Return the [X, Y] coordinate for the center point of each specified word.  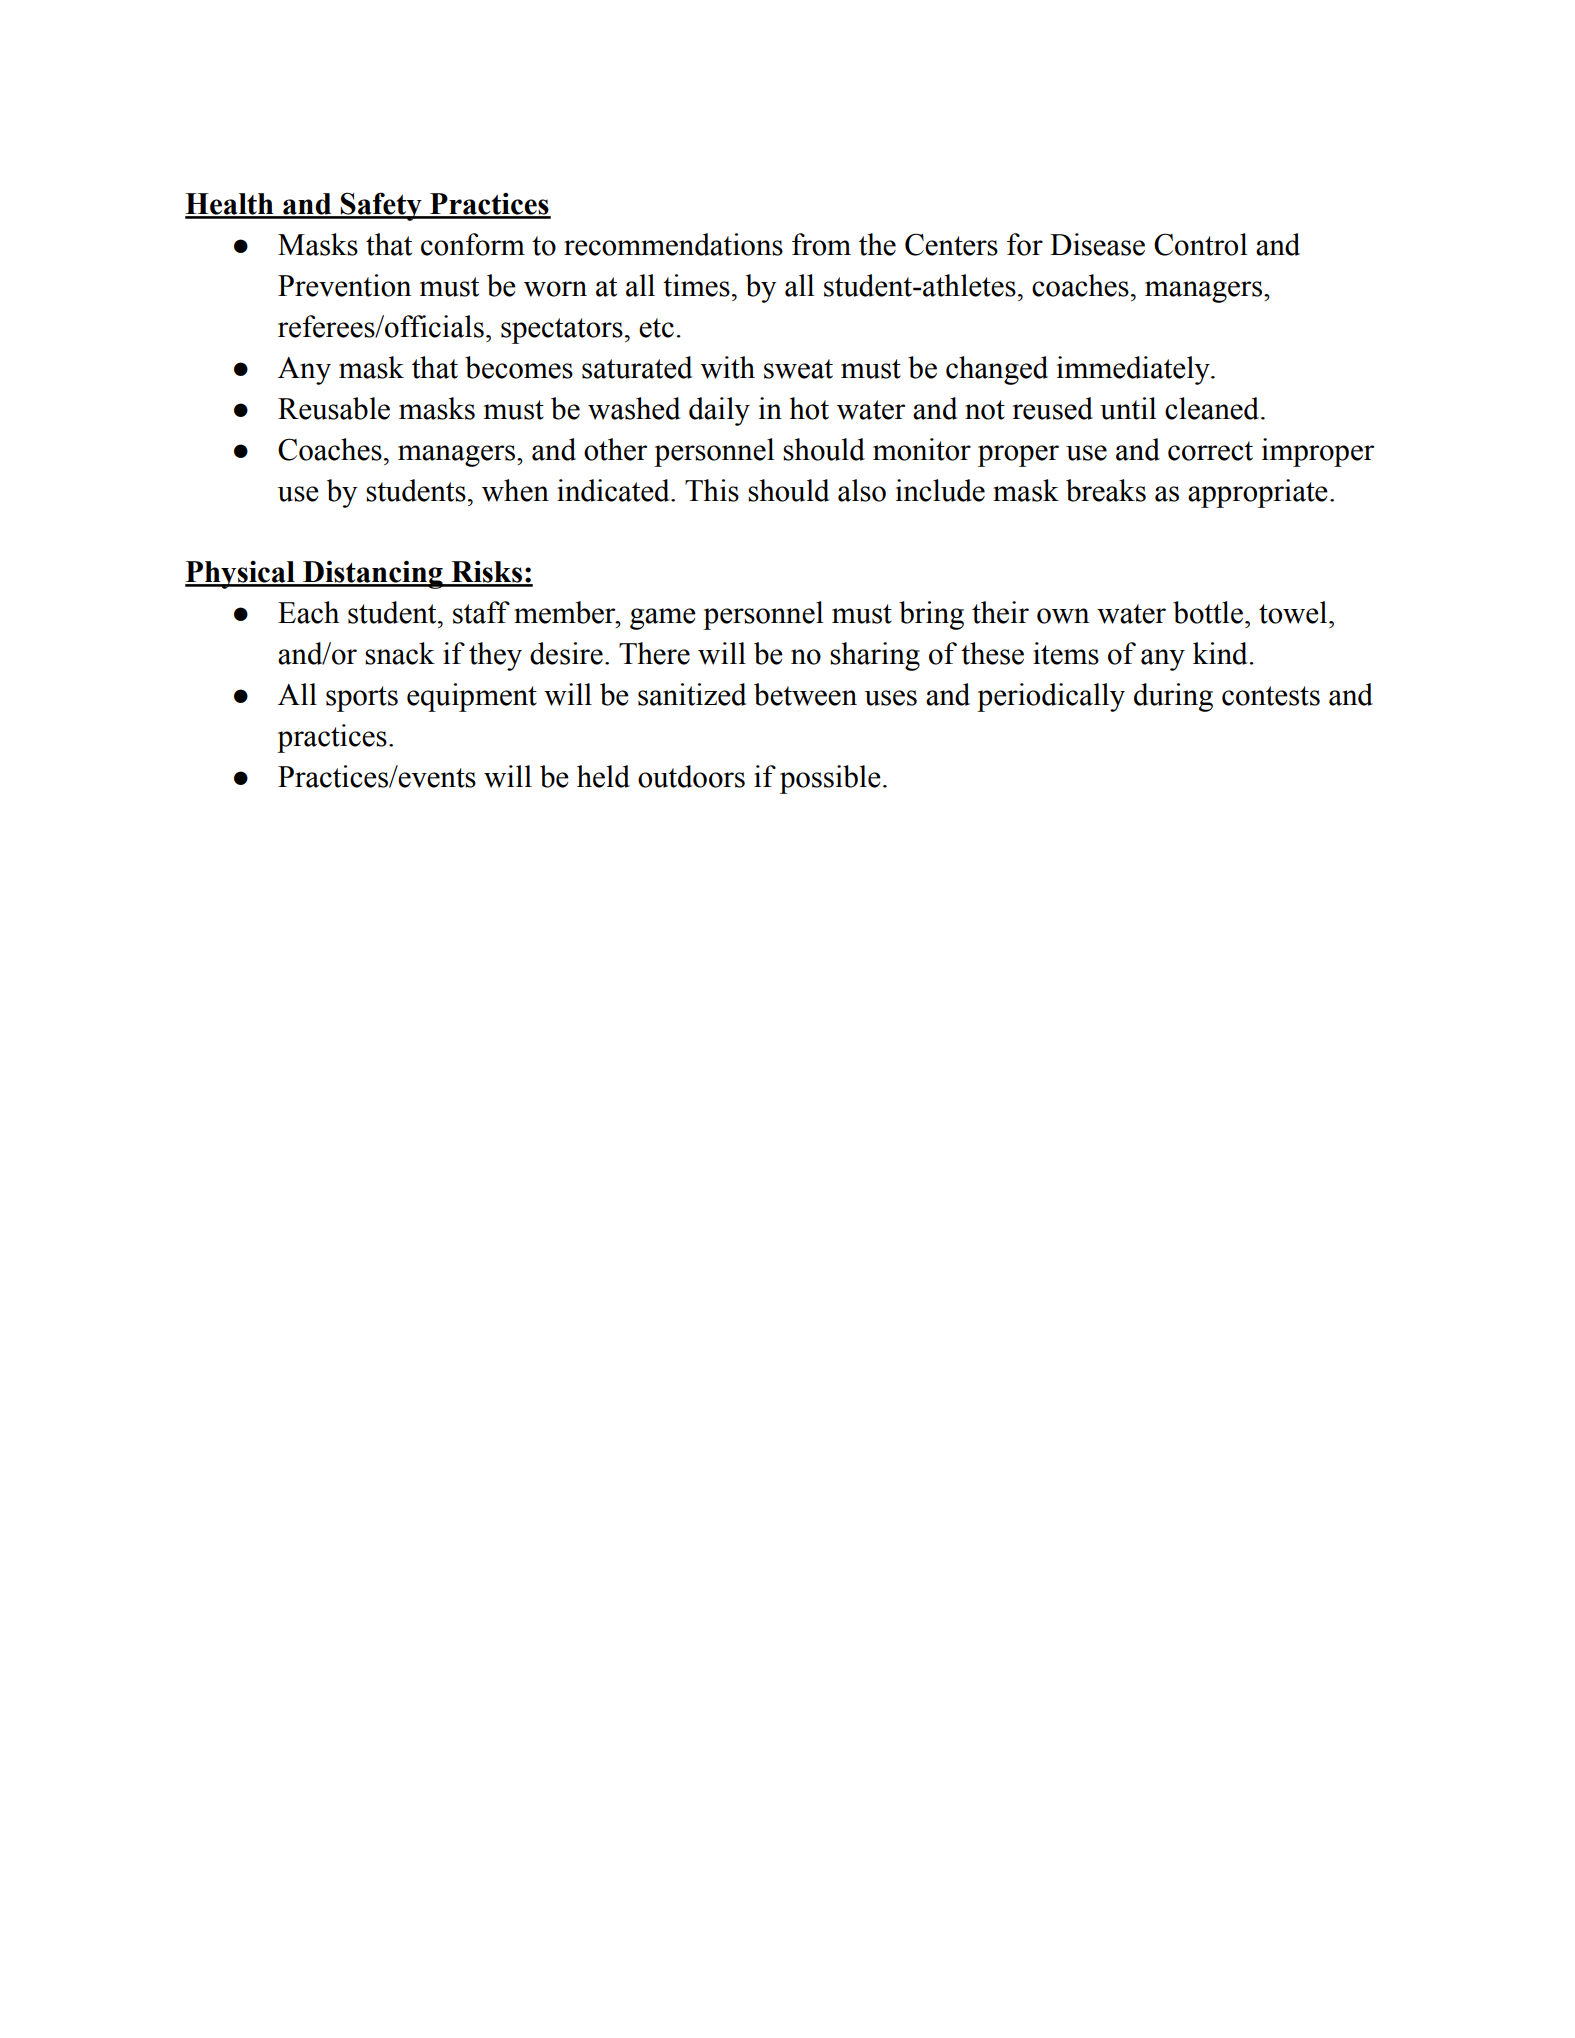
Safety [381, 206]
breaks [1106, 490]
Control [1200, 244]
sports [362, 699]
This [712, 490]
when [515, 490]
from [821, 244]
